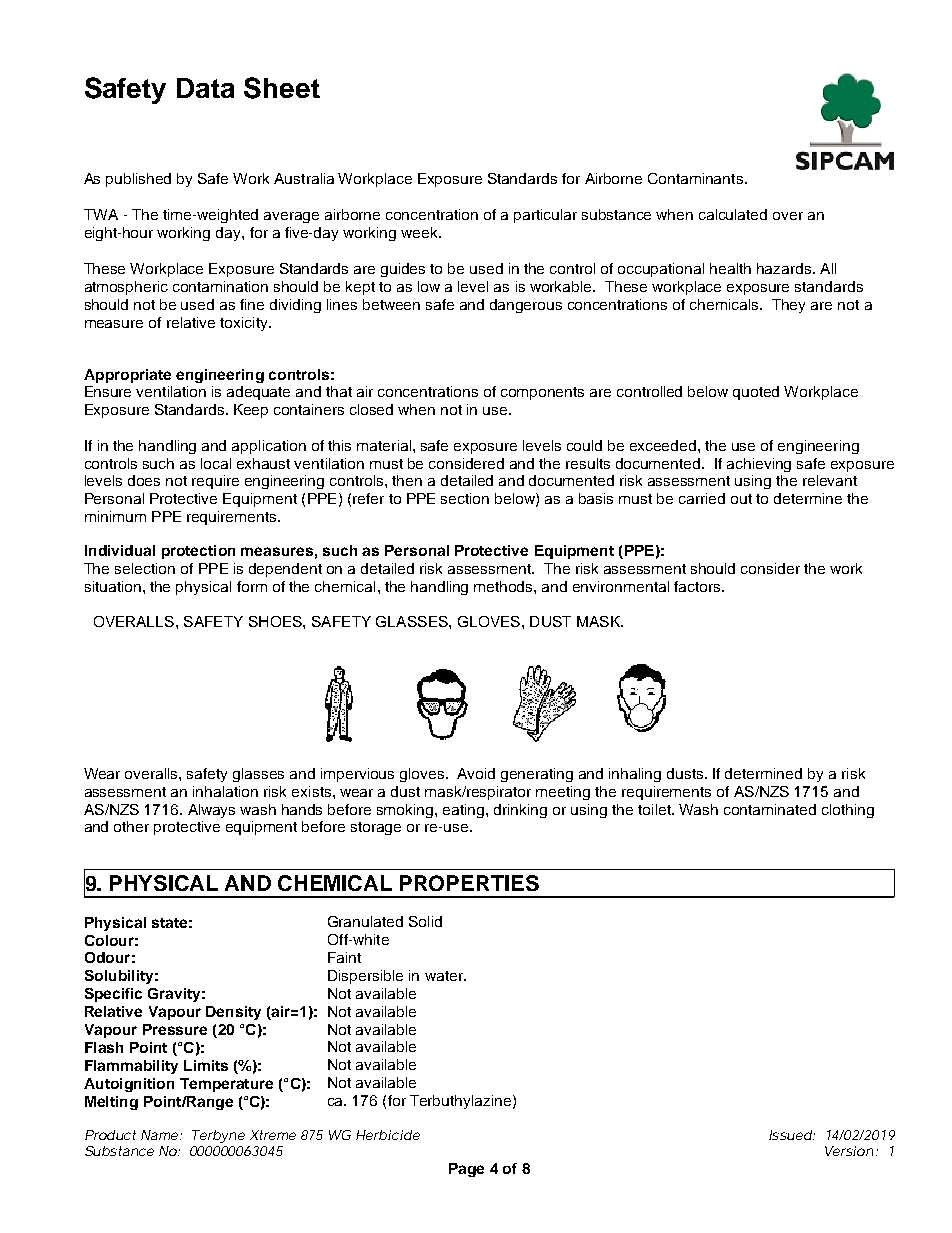 Image resolution: width=952 pixels, height=1233 pixels. Describe the element at coordinates (161, 1135) in the document. I see `Name` at that location.
